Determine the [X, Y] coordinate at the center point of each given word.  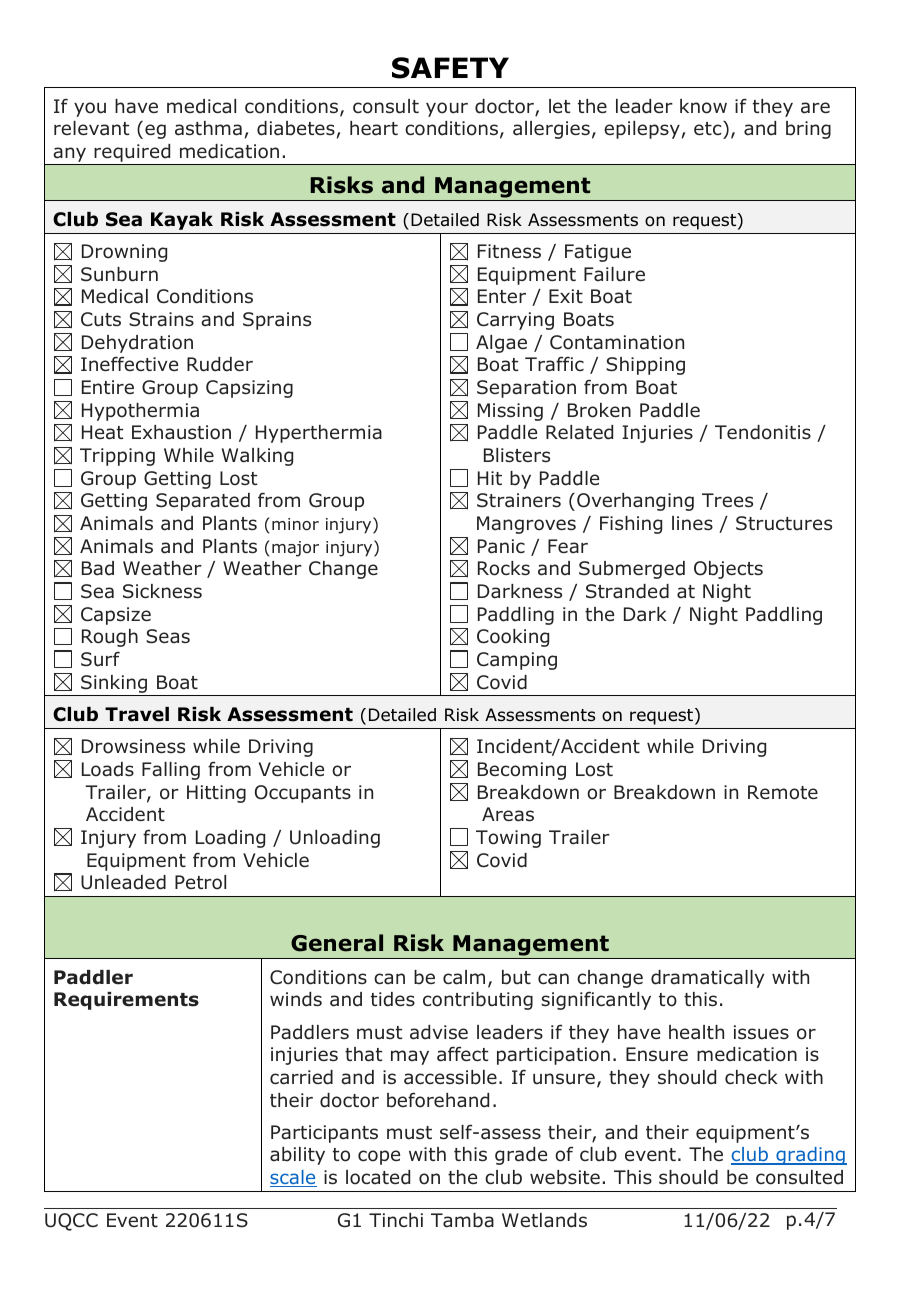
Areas [508, 814]
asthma [208, 128]
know [703, 106]
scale [293, 1178]
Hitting [216, 794]
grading [810, 1156]
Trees [727, 500]
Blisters [517, 455]
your [447, 109]
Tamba [462, 1220]
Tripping [117, 457]
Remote [783, 792]
